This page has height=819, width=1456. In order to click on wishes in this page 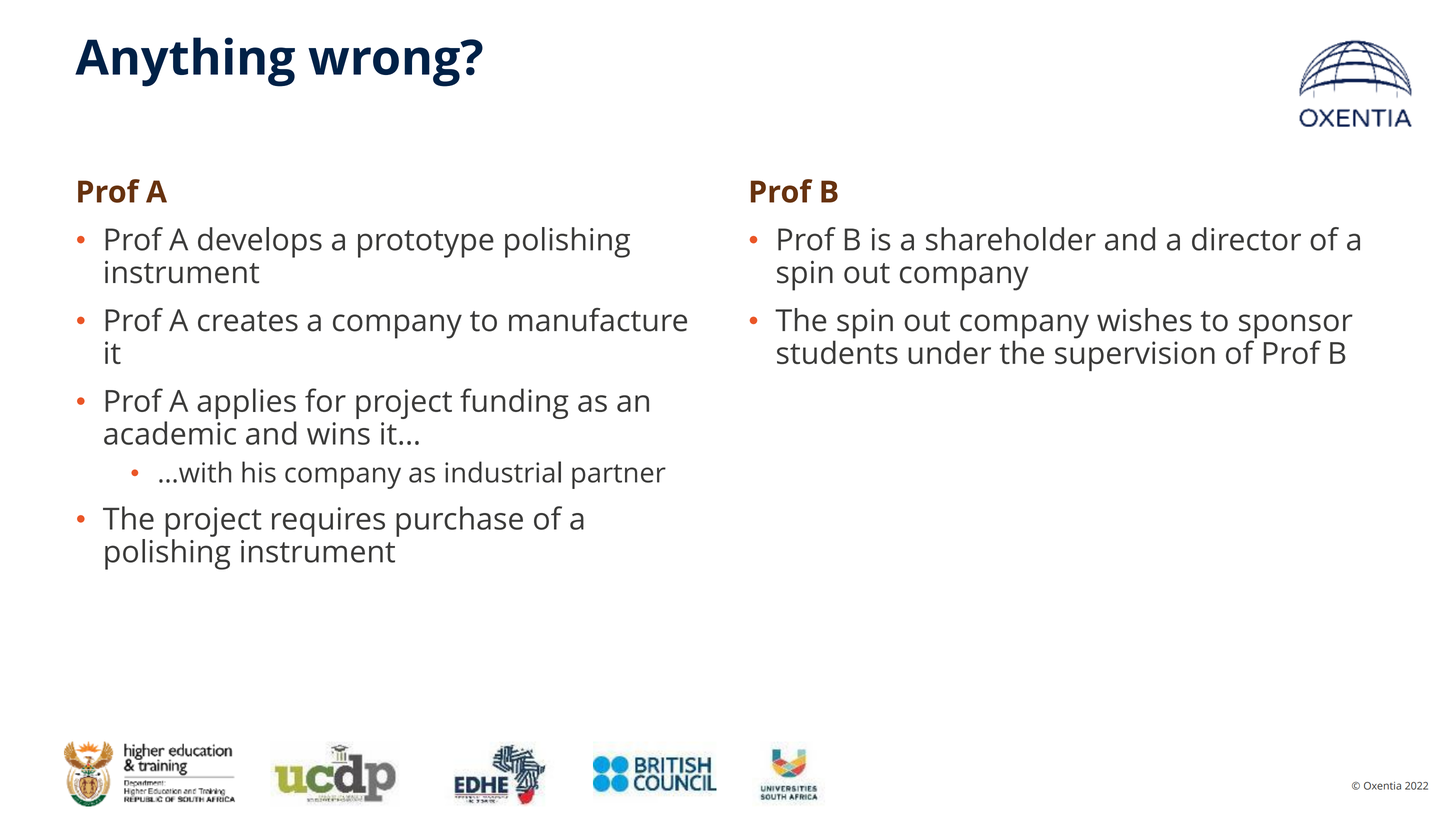, I will do `click(1144, 320)`.
